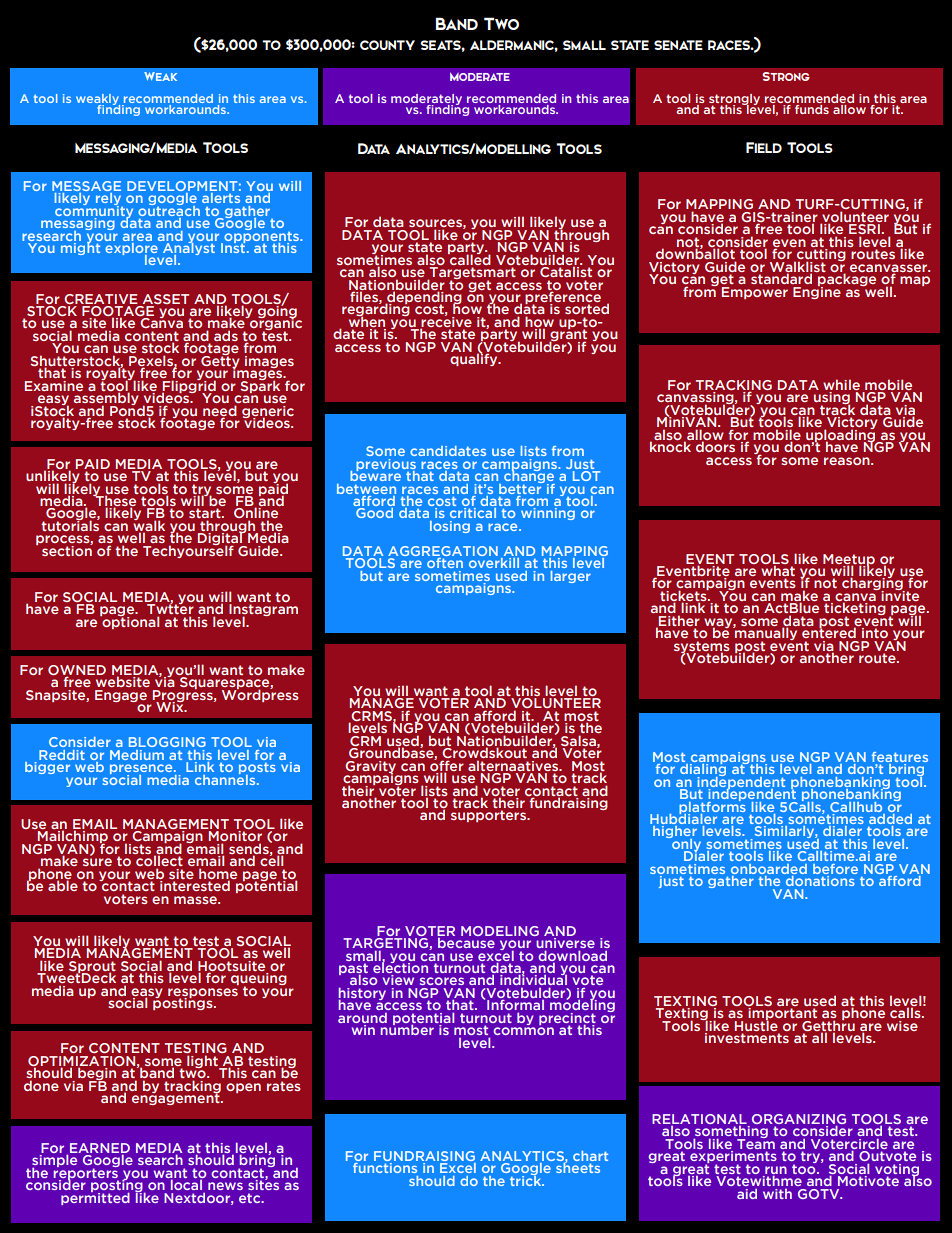 This page has height=1233, width=952. What do you see at coordinates (385, 1166) in the page?
I see `functions` at bounding box center [385, 1166].
